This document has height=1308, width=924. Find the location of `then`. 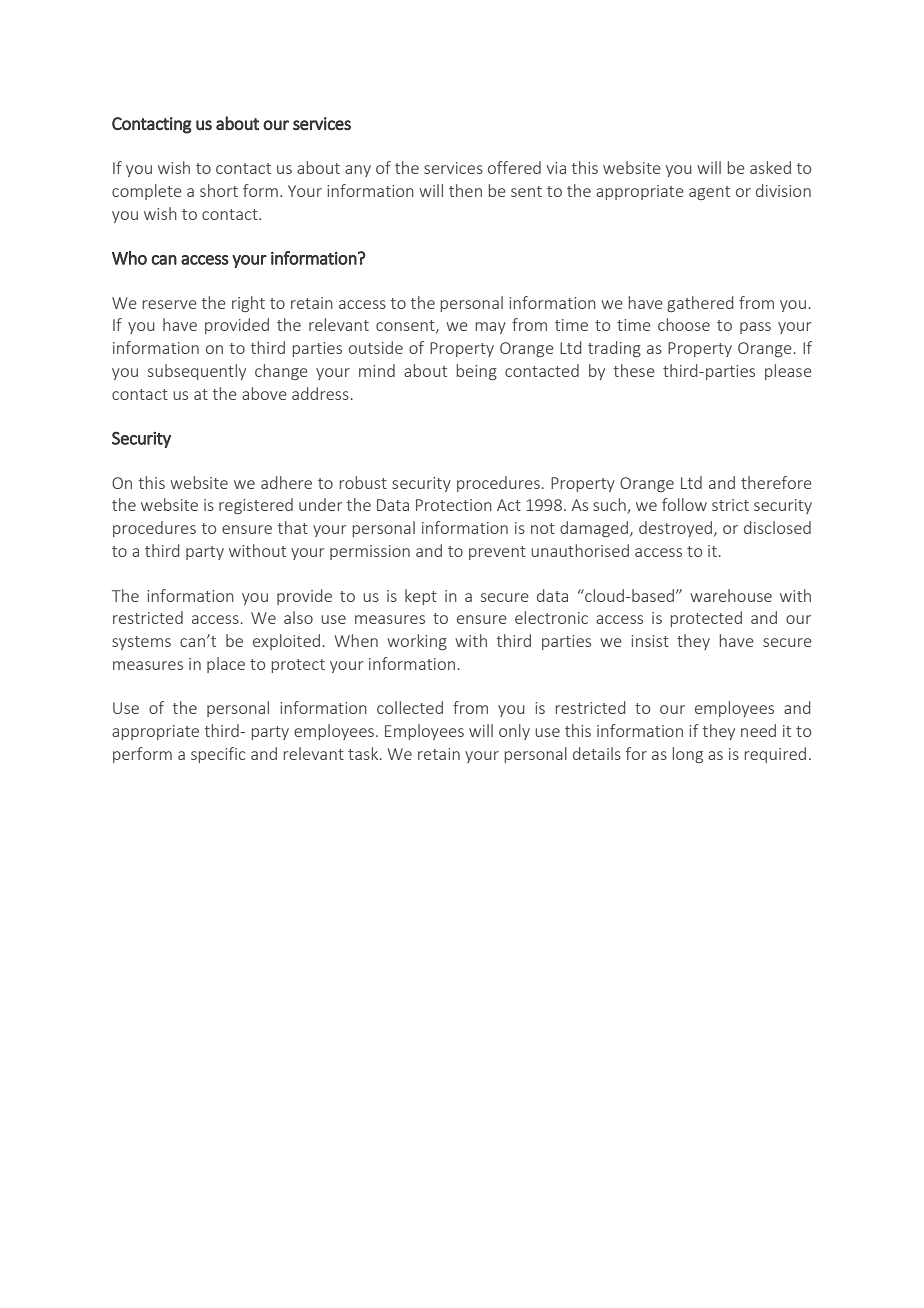

then is located at coordinates (465, 190).
